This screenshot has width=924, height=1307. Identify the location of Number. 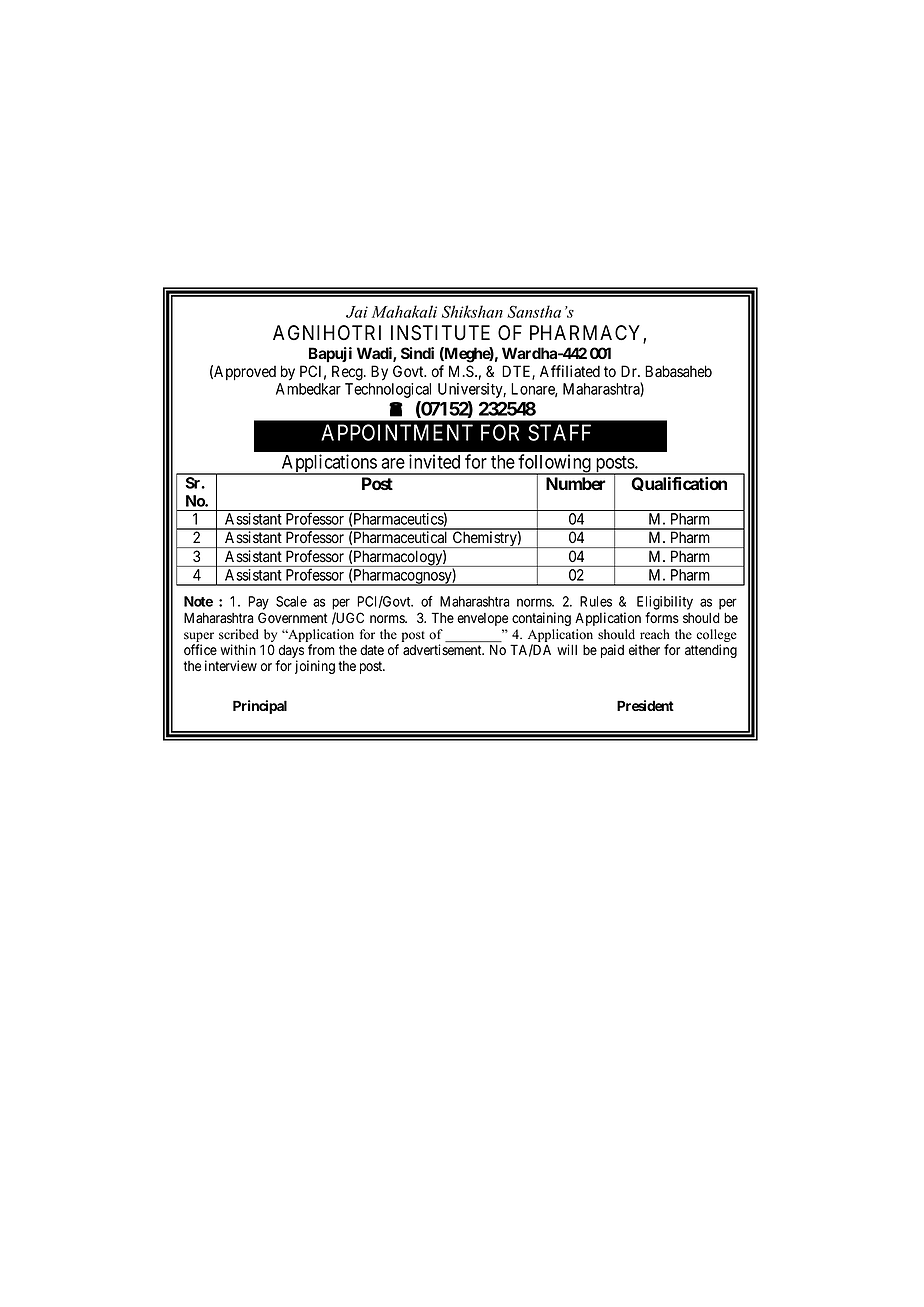
(576, 483).
